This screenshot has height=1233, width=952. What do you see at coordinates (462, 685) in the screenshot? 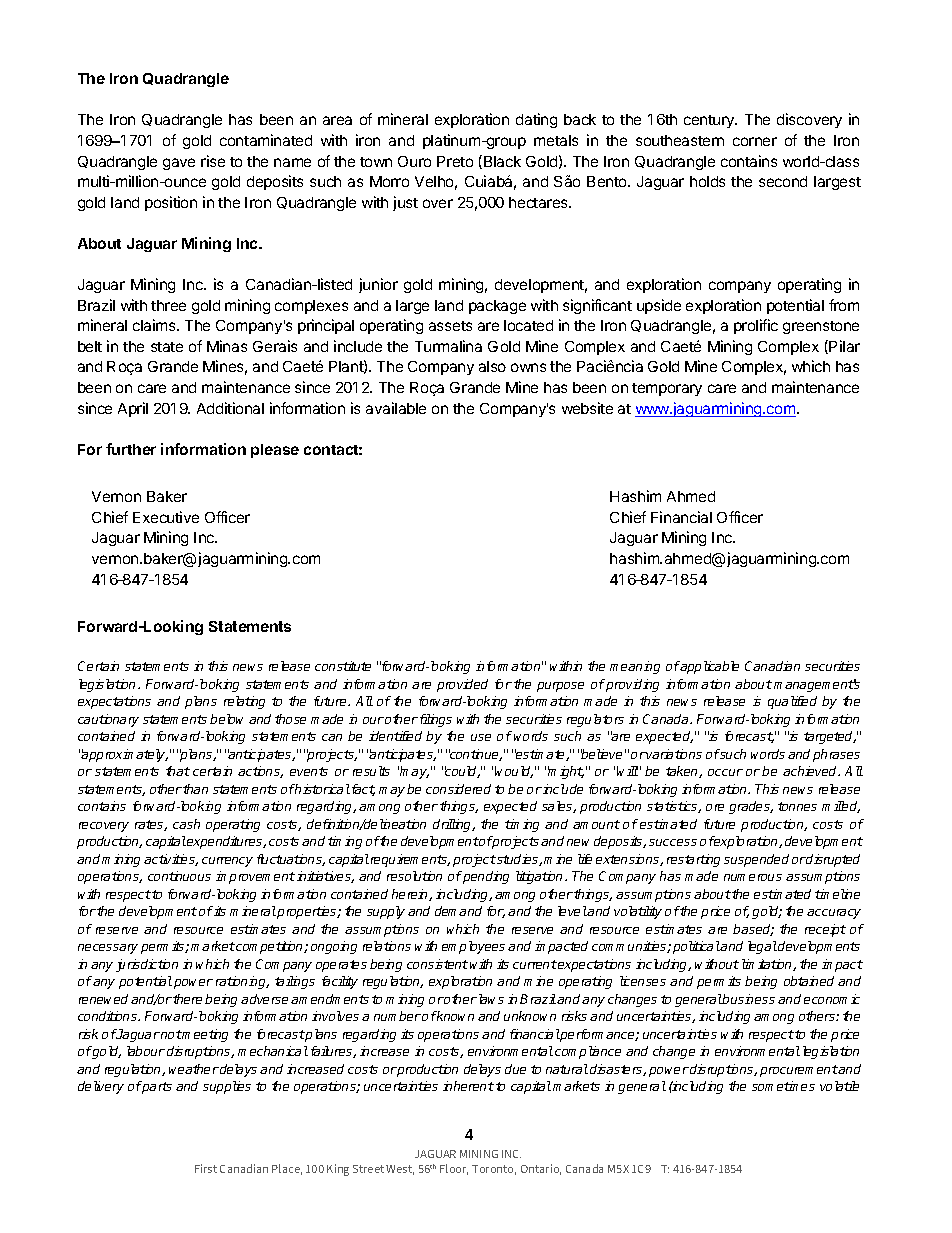
I see `provided` at bounding box center [462, 685].
